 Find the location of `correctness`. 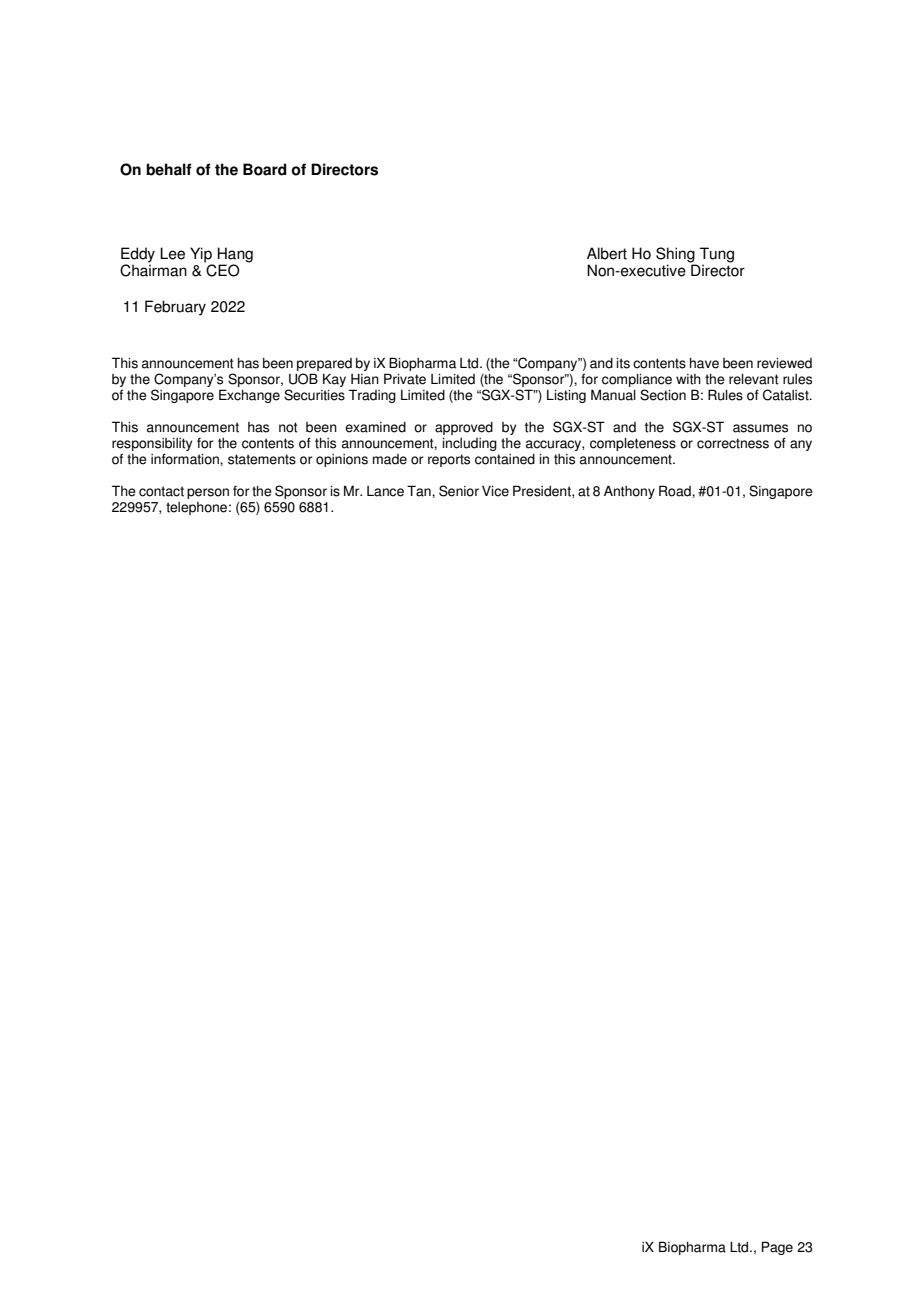

correctness is located at coordinates (733, 443).
